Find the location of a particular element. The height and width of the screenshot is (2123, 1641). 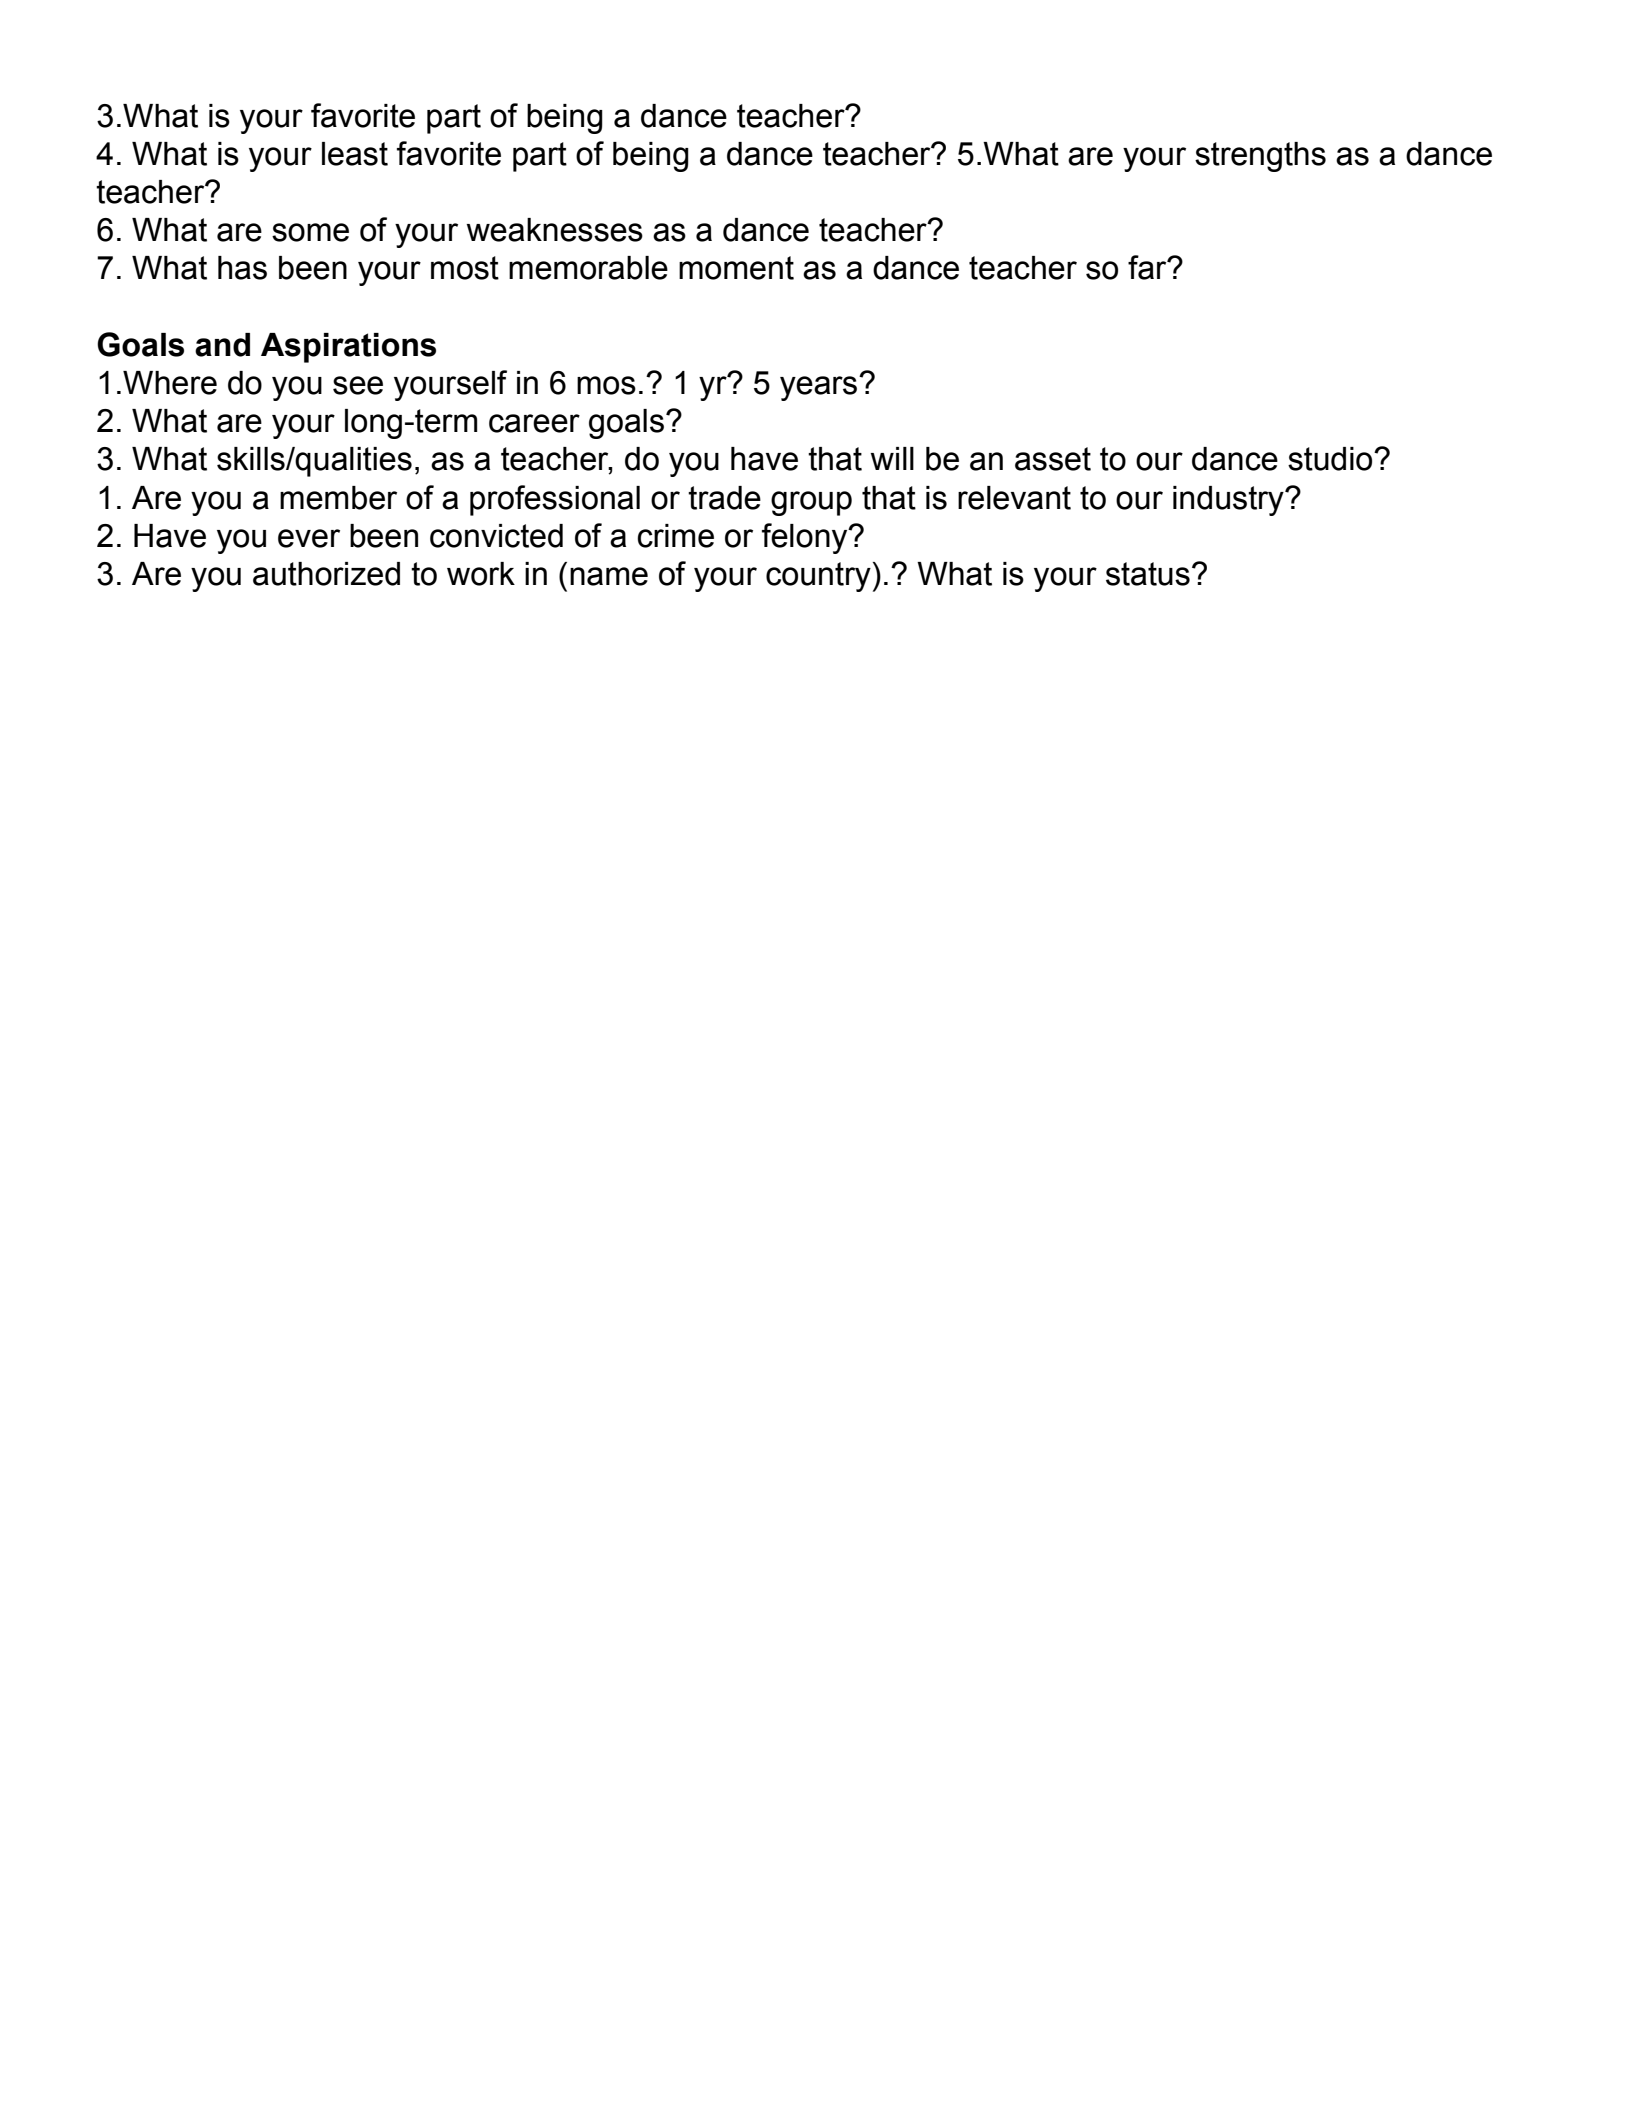

weaknesses is located at coordinates (554, 230).
